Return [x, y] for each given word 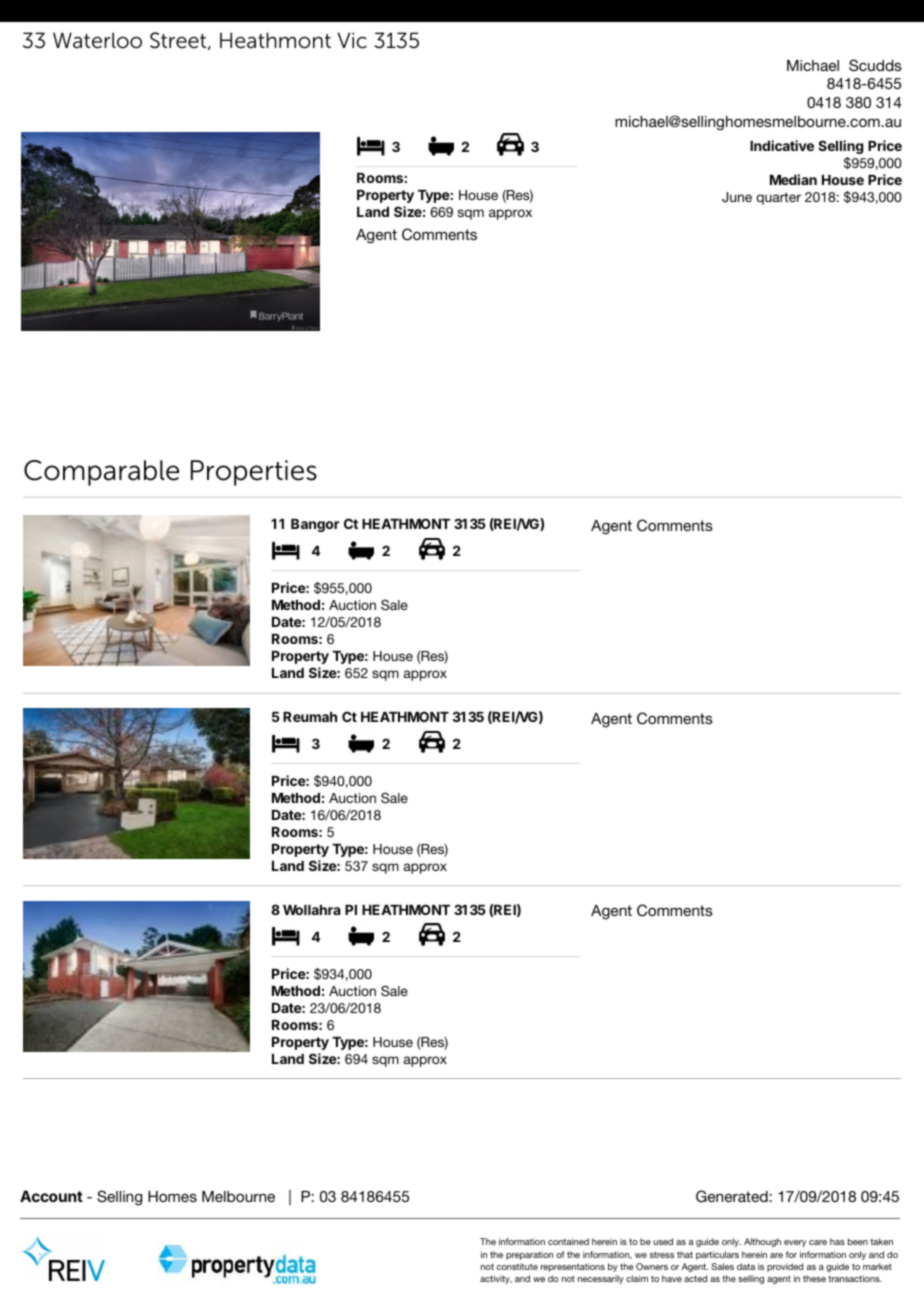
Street [179, 41]
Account [51, 1196]
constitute [517, 1266]
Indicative [782, 145]
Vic [352, 40]
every [795, 1243]
